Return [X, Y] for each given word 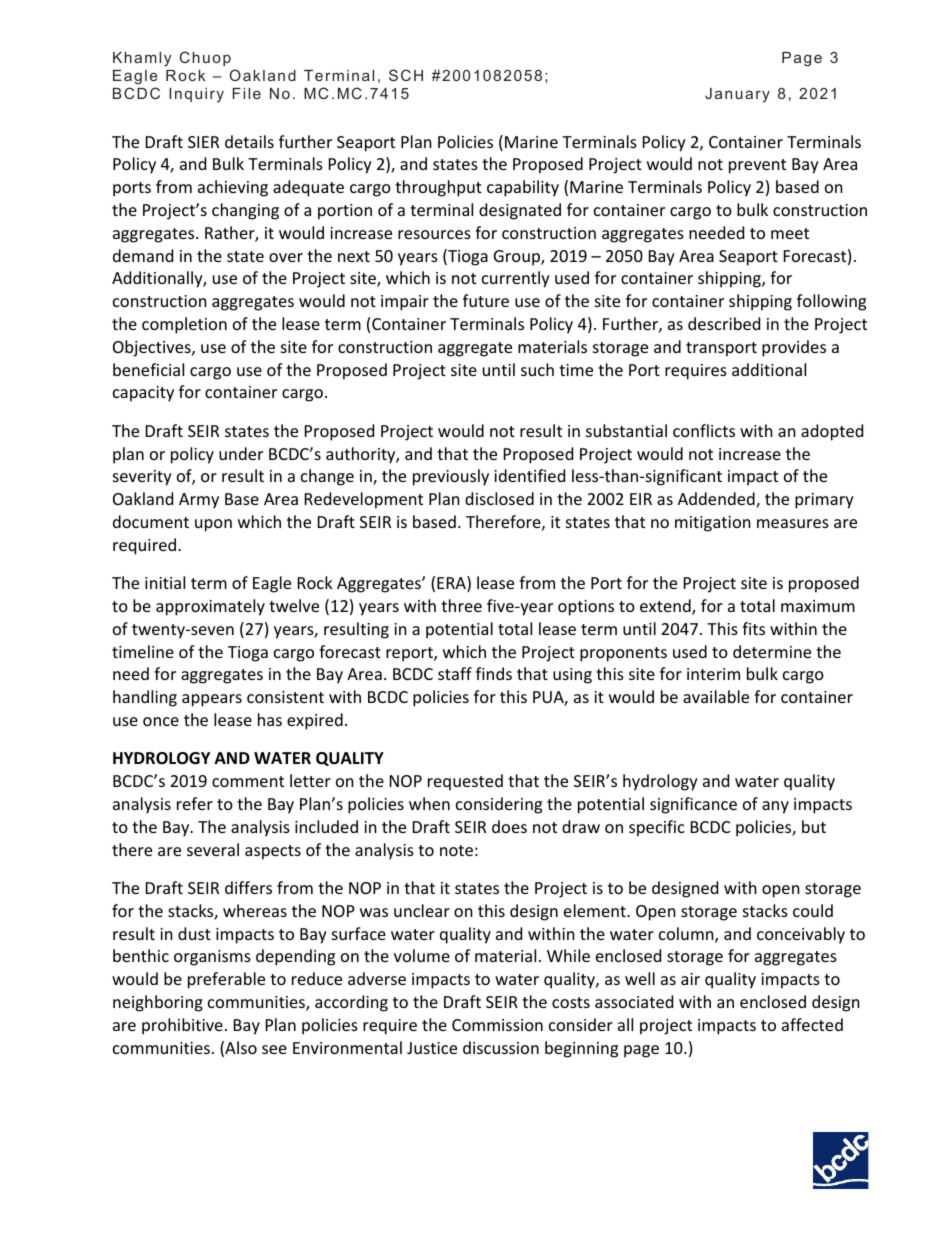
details [249, 141]
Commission [497, 1025]
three [461, 605]
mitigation [713, 524]
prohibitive [182, 1026]
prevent [757, 166]
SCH [406, 75]
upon [213, 525]
